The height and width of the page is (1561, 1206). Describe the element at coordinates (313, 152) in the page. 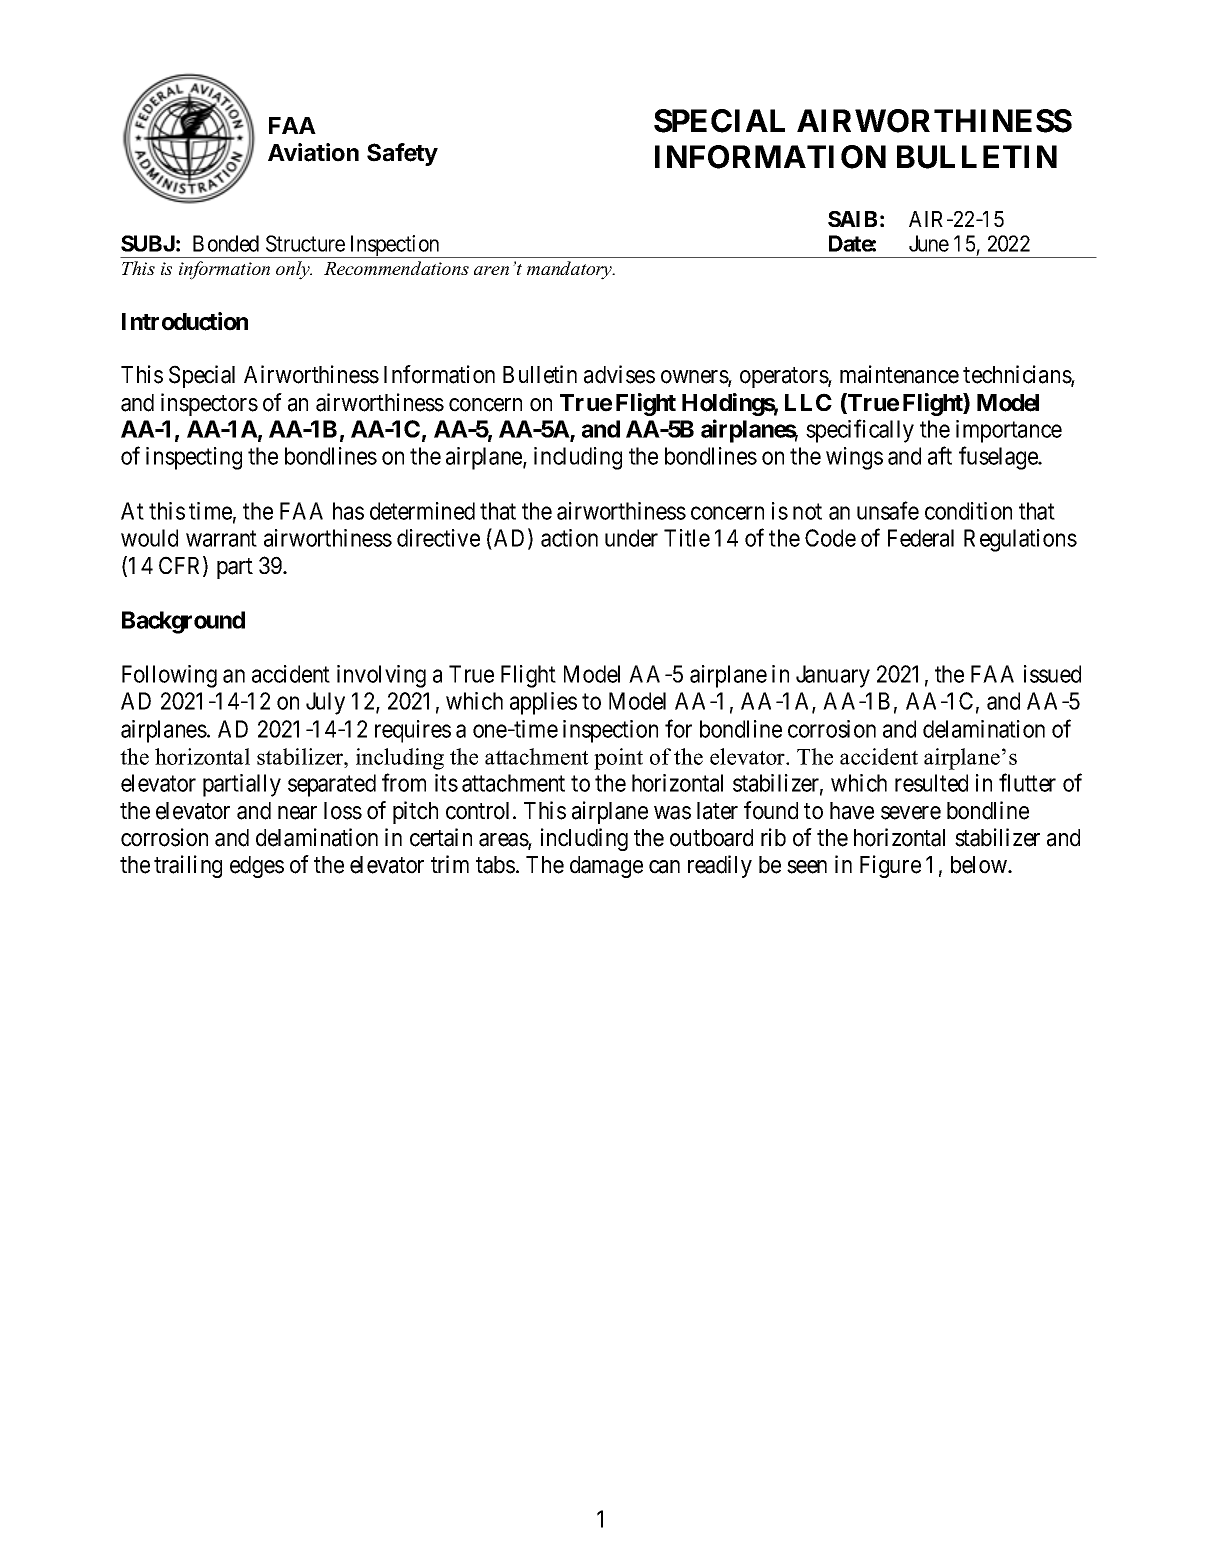

I see `Aviation` at that location.
